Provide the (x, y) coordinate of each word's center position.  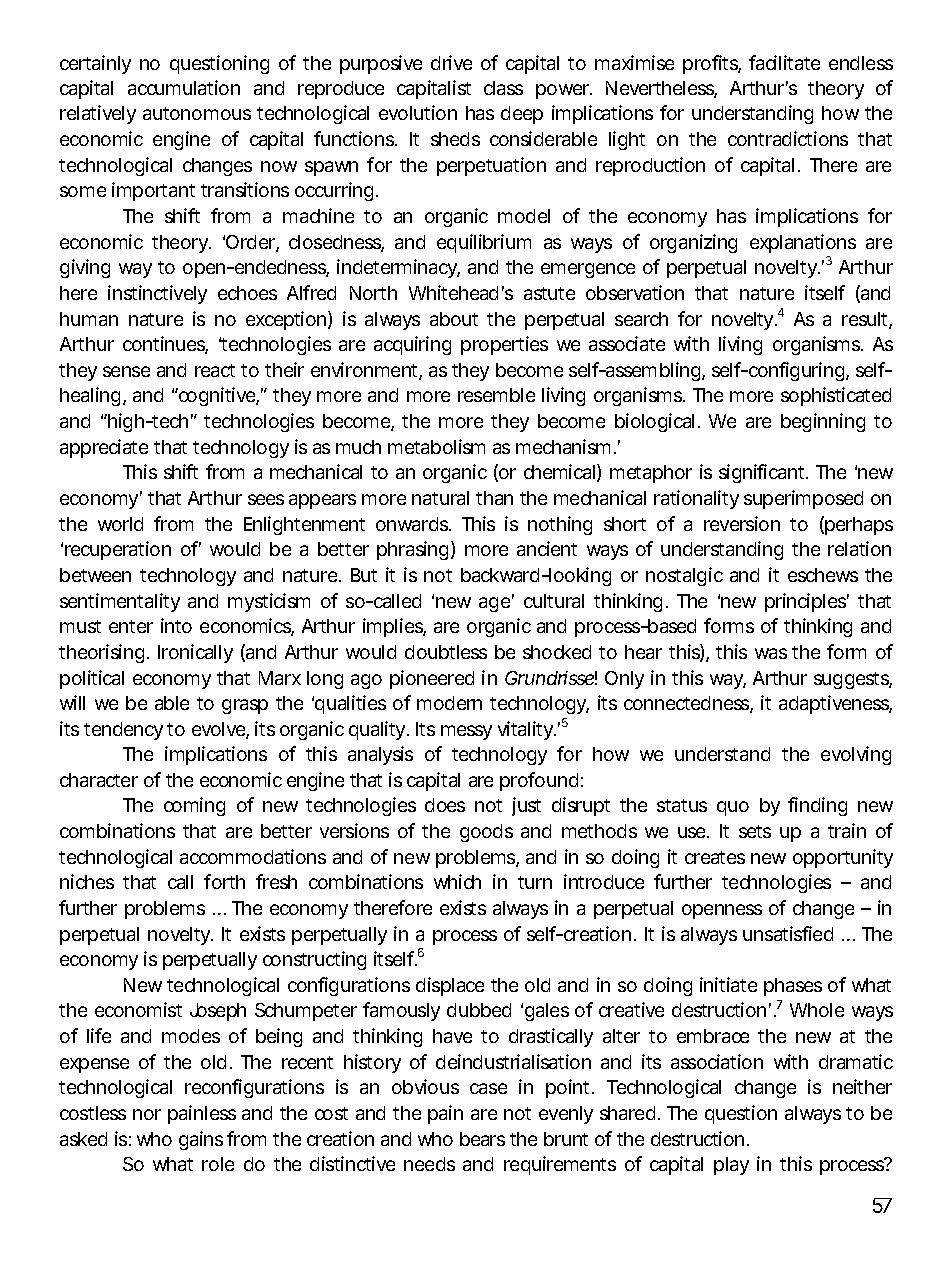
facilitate (784, 62)
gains (201, 1140)
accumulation (184, 87)
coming (194, 806)
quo (733, 808)
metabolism (436, 446)
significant (763, 473)
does (445, 805)
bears (482, 1139)
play (731, 1166)
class (503, 88)
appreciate (104, 448)
